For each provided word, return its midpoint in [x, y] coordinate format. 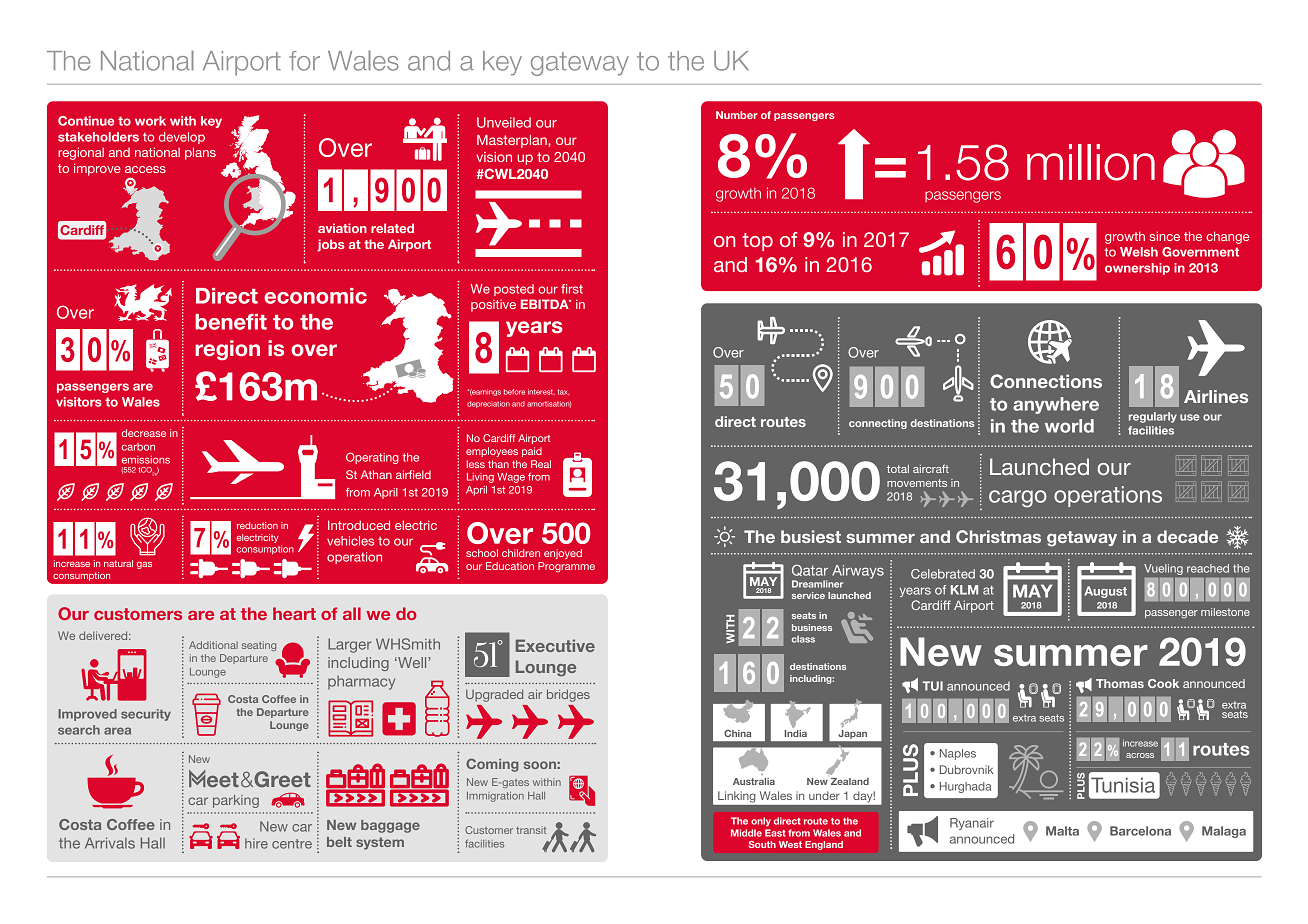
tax [563, 392]
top [758, 242]
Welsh [1139, 252]
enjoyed [563, 554]
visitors [79, 402]
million [1091, 162]
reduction [257, 525]
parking [236, 801]
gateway [580, 64]
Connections [1046, 381]
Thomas [1120, 683]
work [150, 121]
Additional [213, 645]
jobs [331, 245]
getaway [1082, 539]
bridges [568, 695]
